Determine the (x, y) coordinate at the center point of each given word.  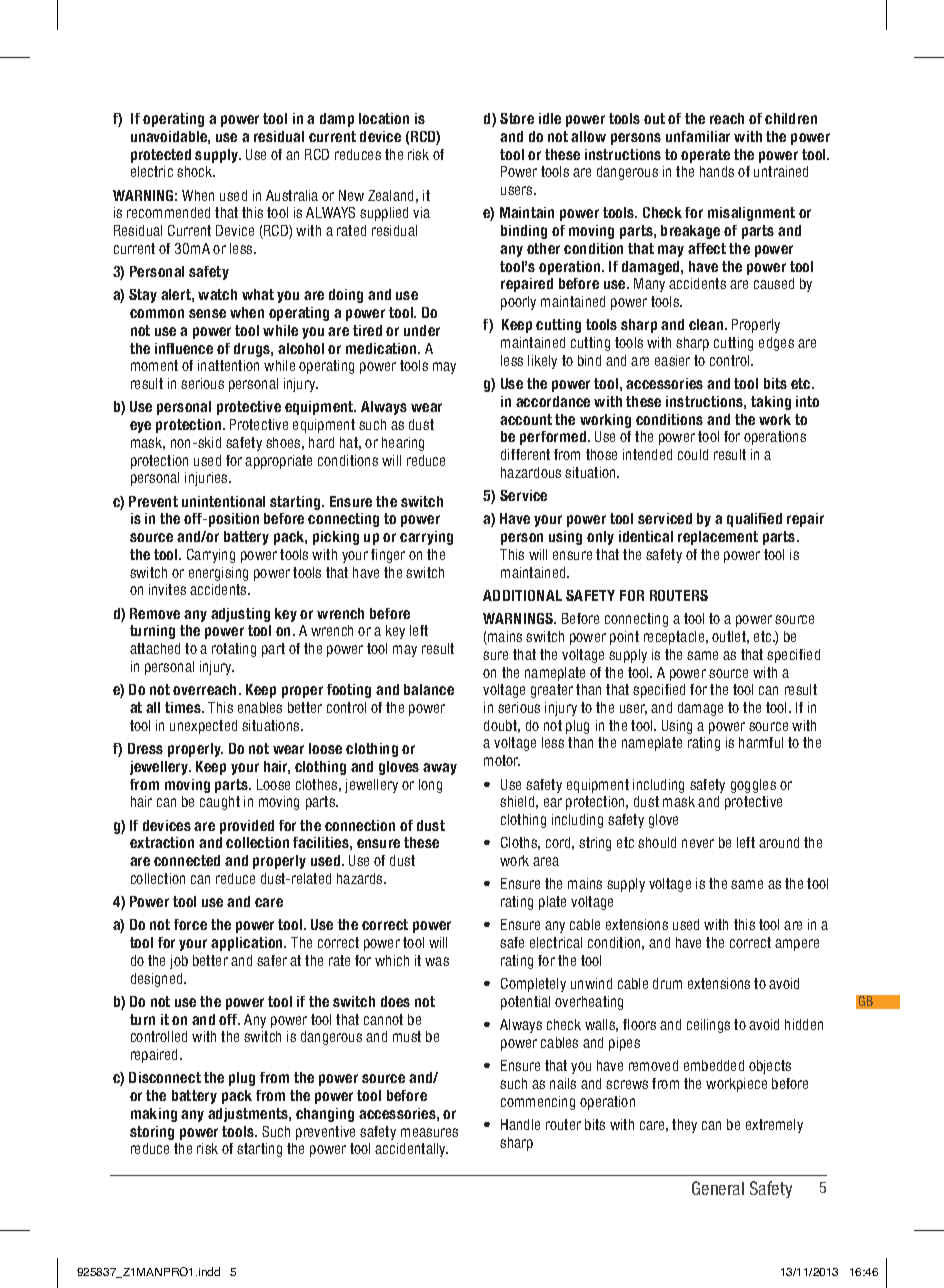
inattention (228, 365)
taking (771, 403)
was (437, 961)
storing (152, 1133)
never (698, 843)
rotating (234, 650)
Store (517, 118)
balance (429, 689)
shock (196, 171)
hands (717, 171)
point (624, 638)
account (526, 419)
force (190, 924)
